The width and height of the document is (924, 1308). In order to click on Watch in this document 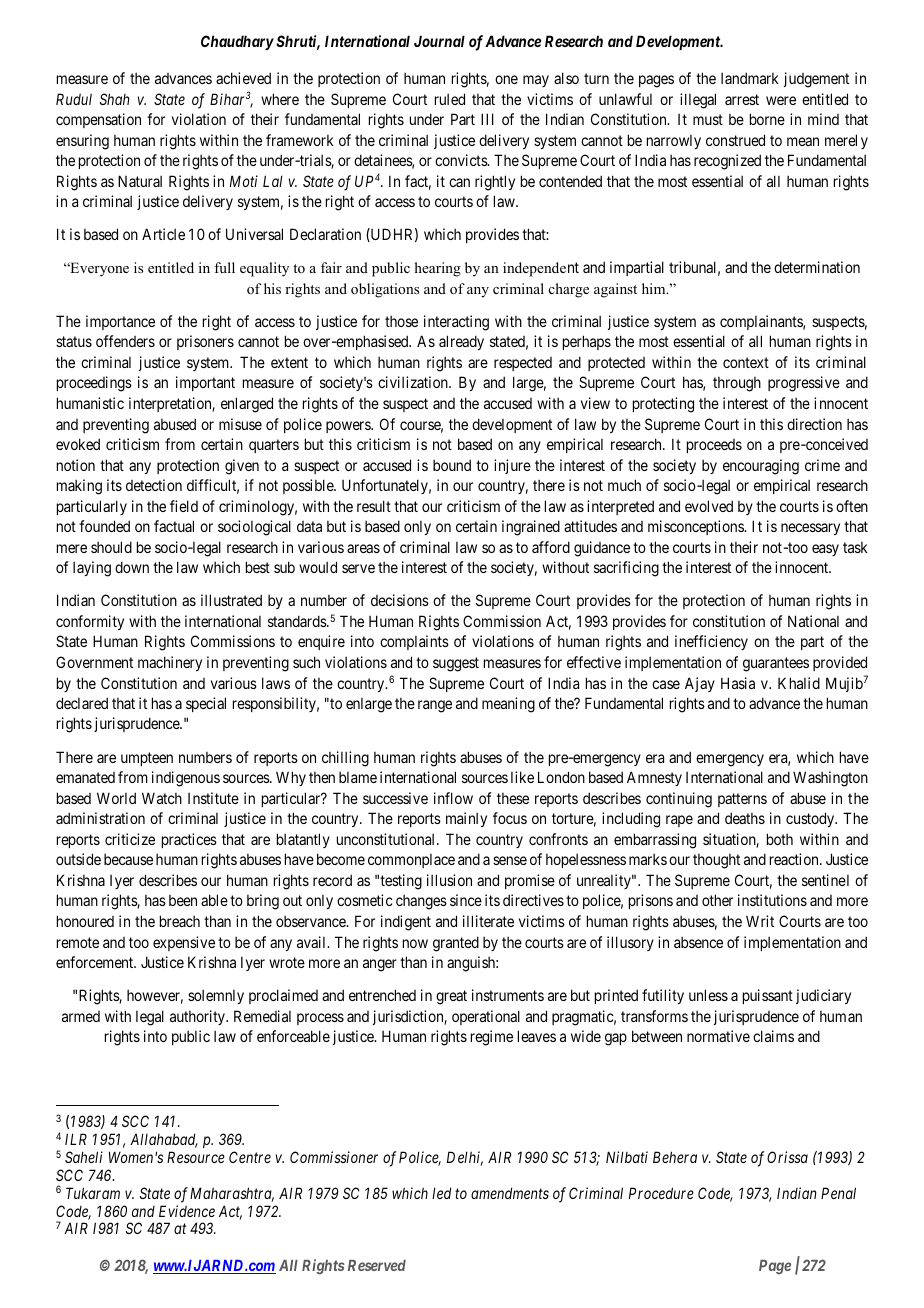, I will do `click(162, 798)`.
